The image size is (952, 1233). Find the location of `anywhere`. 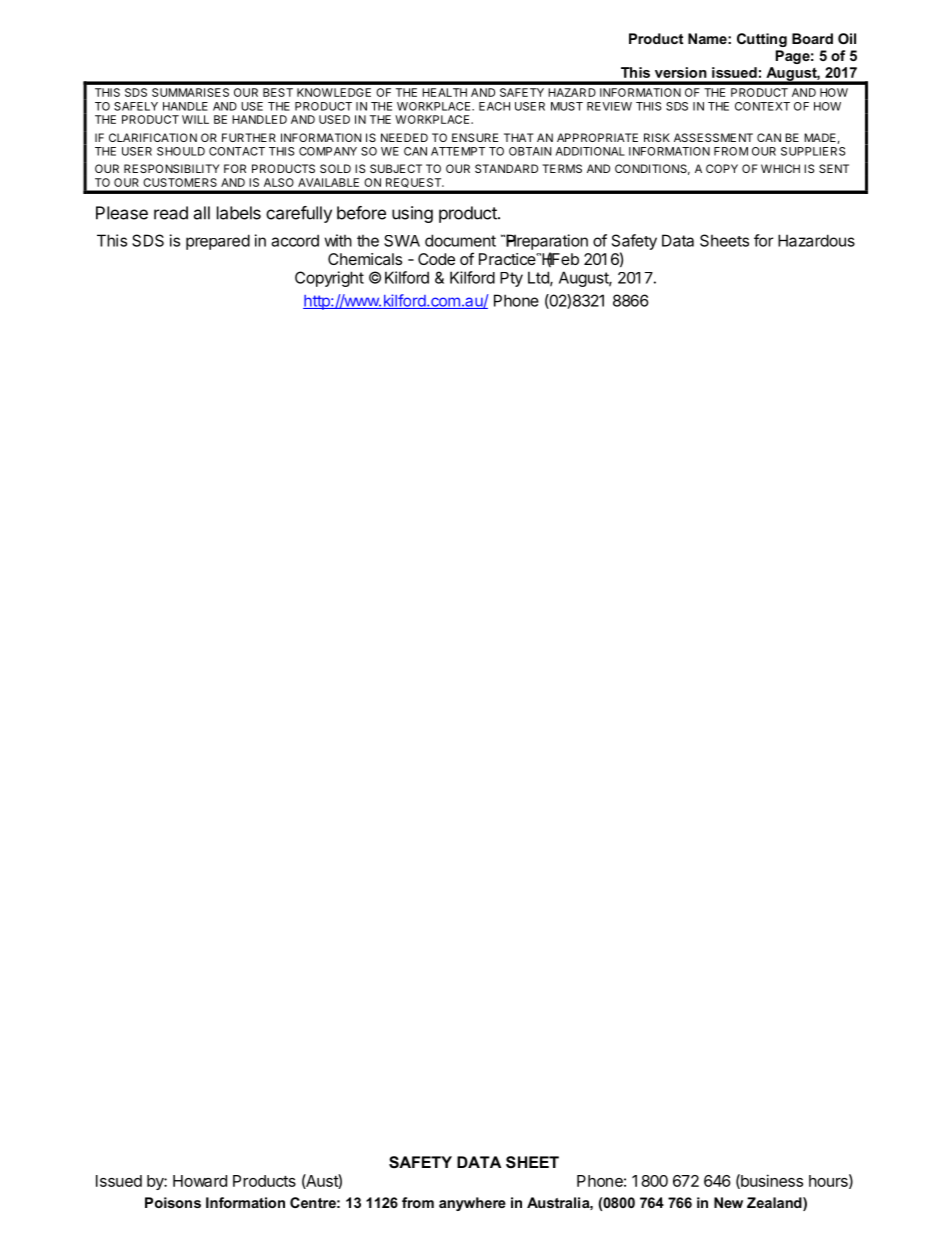

anywhere is located at coordinates (472, 1204).
